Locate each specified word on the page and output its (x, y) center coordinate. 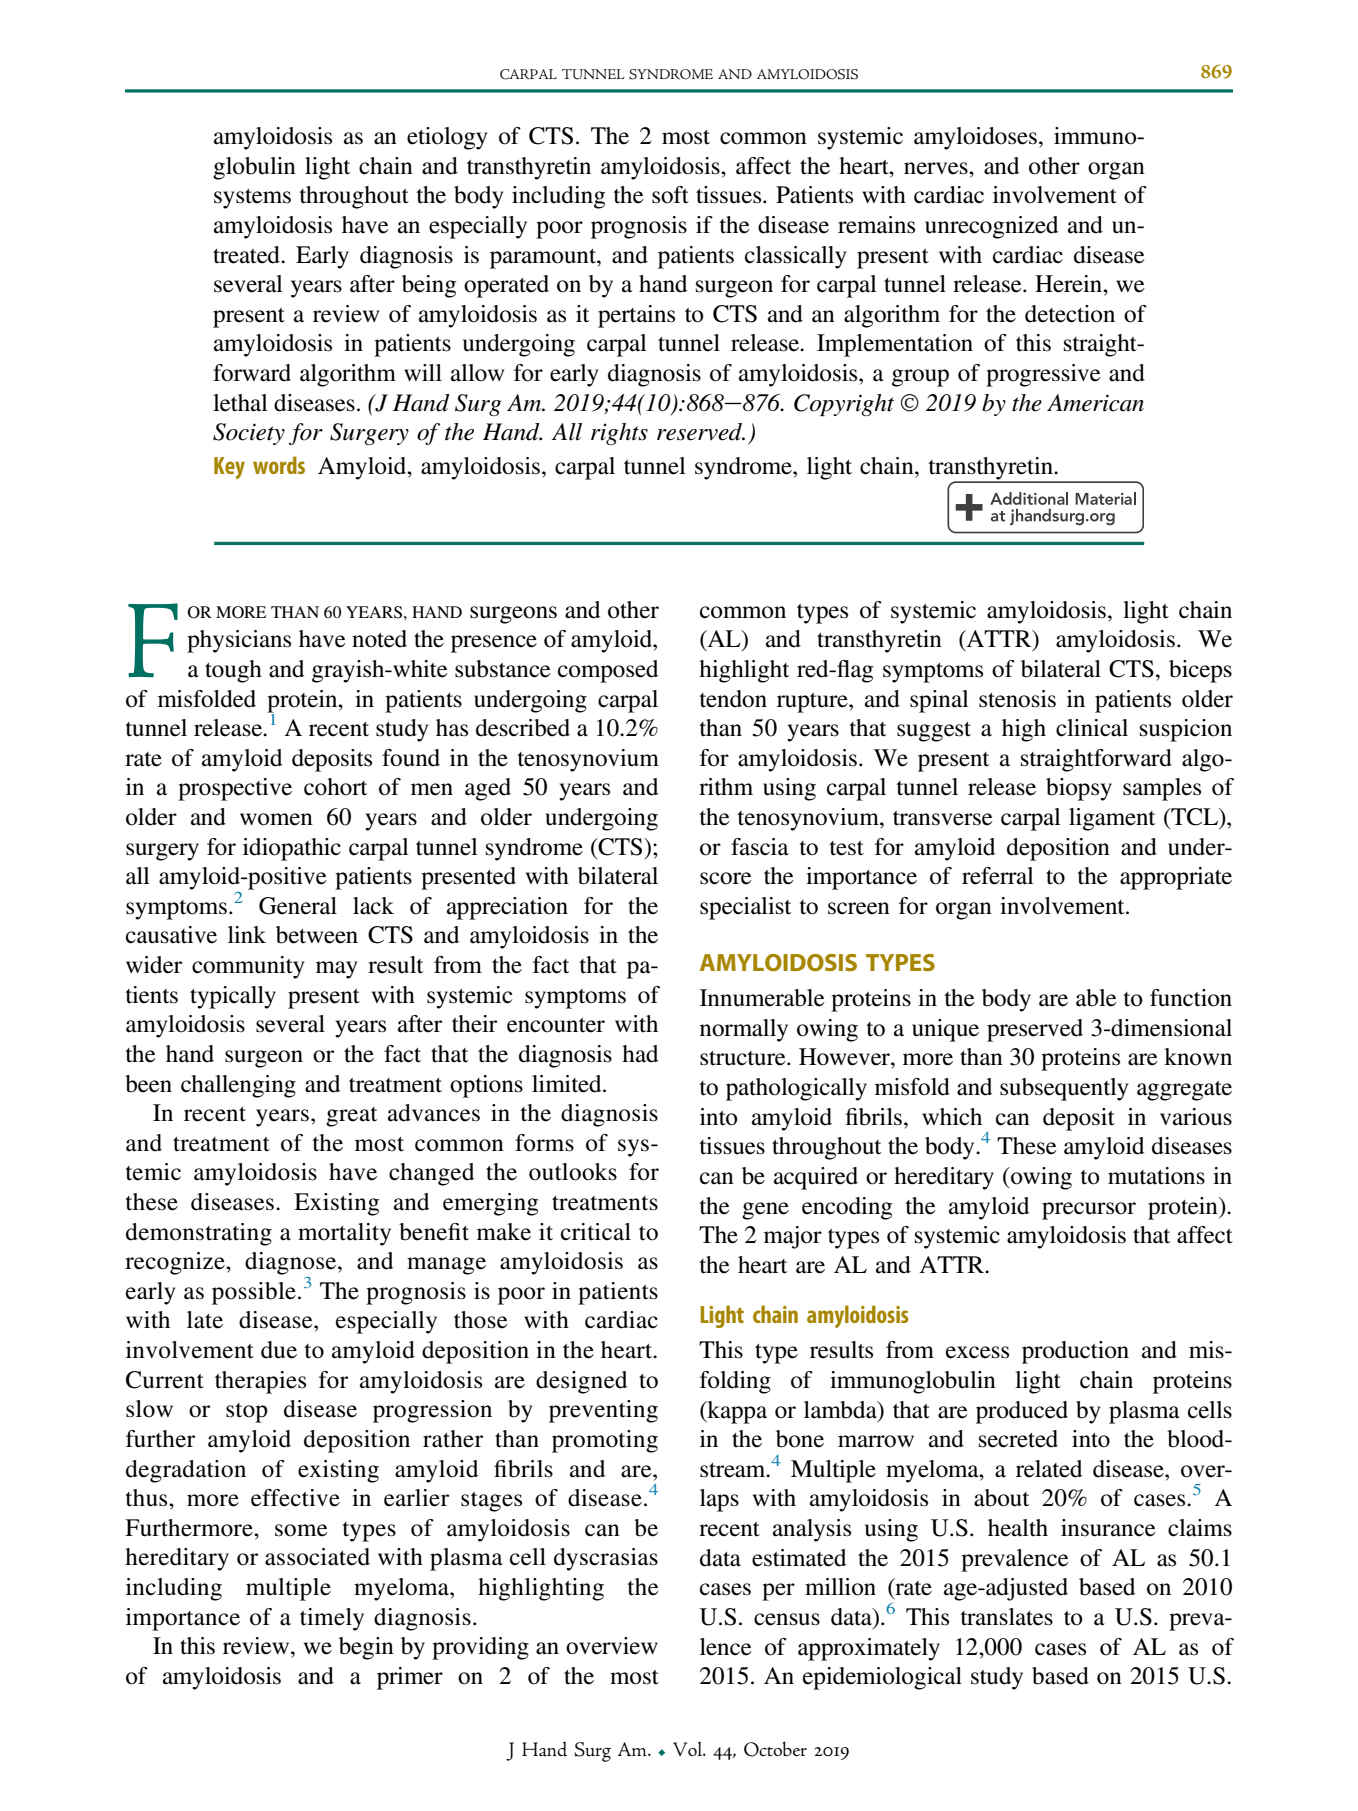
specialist (745, 908)
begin (366, 1648)
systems (252, 199)
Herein (1069, 284)
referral (998, 876)
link (247, 934)
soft (670, 195)
